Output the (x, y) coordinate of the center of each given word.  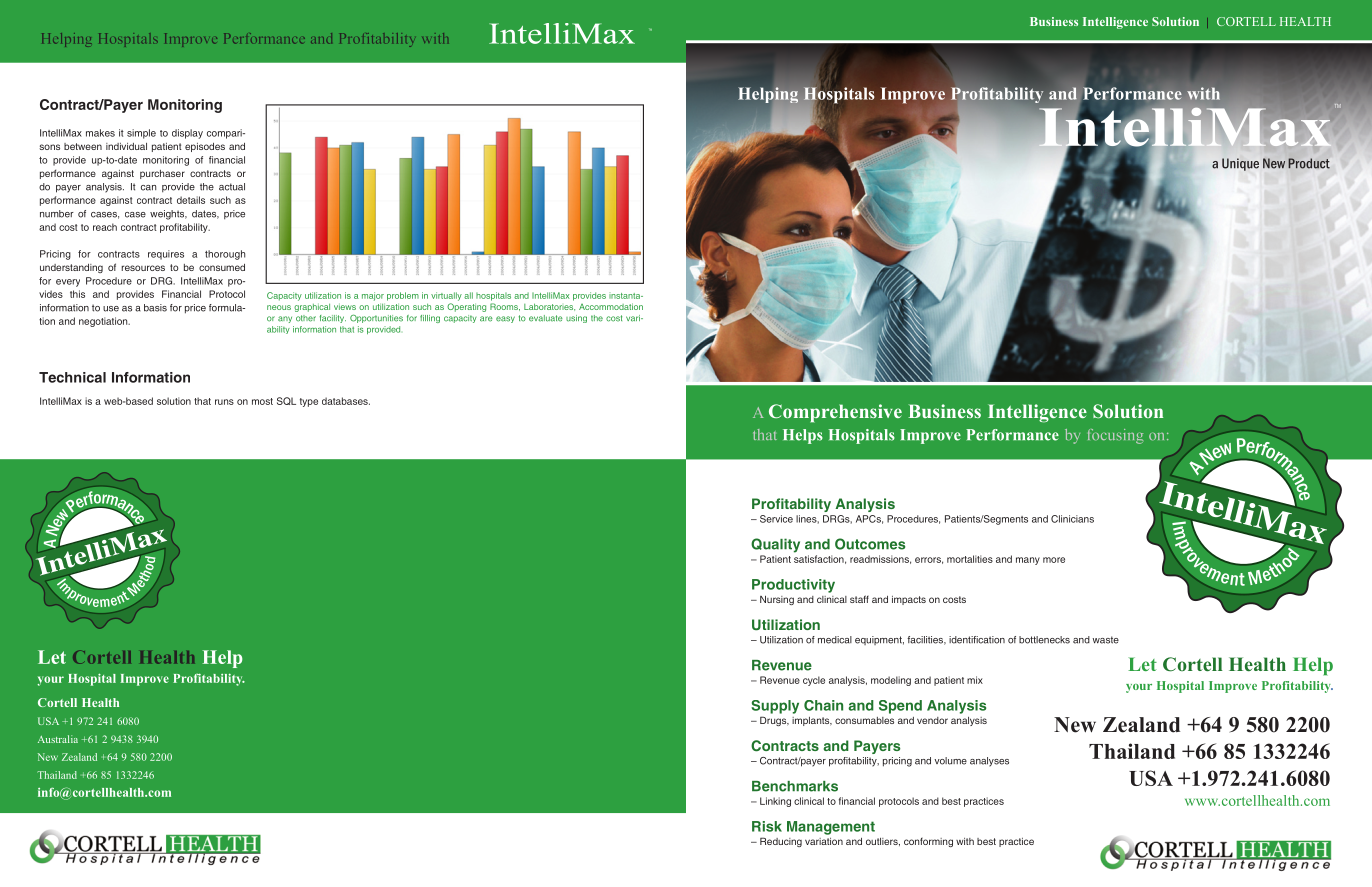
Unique (1240, 164)
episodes (205, 147)
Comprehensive (835, 413)
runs (224, 402)
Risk (767, 826)
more (1054, 560)
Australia (58, 739)
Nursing (777, 600)
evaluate (546, 318)
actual (232, 187)
